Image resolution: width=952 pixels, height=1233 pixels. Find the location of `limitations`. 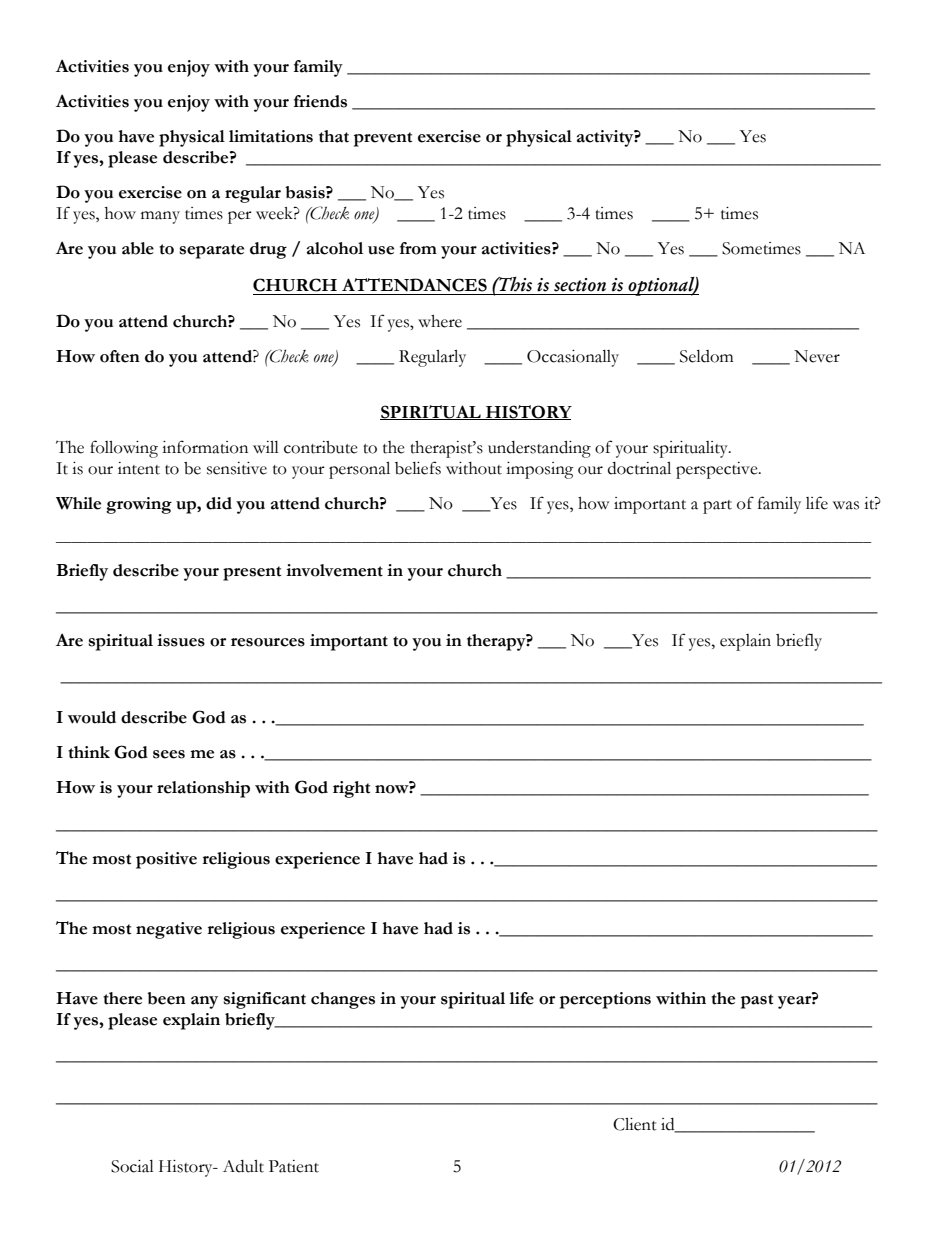

limitations is located at coordinates (271, 136).
